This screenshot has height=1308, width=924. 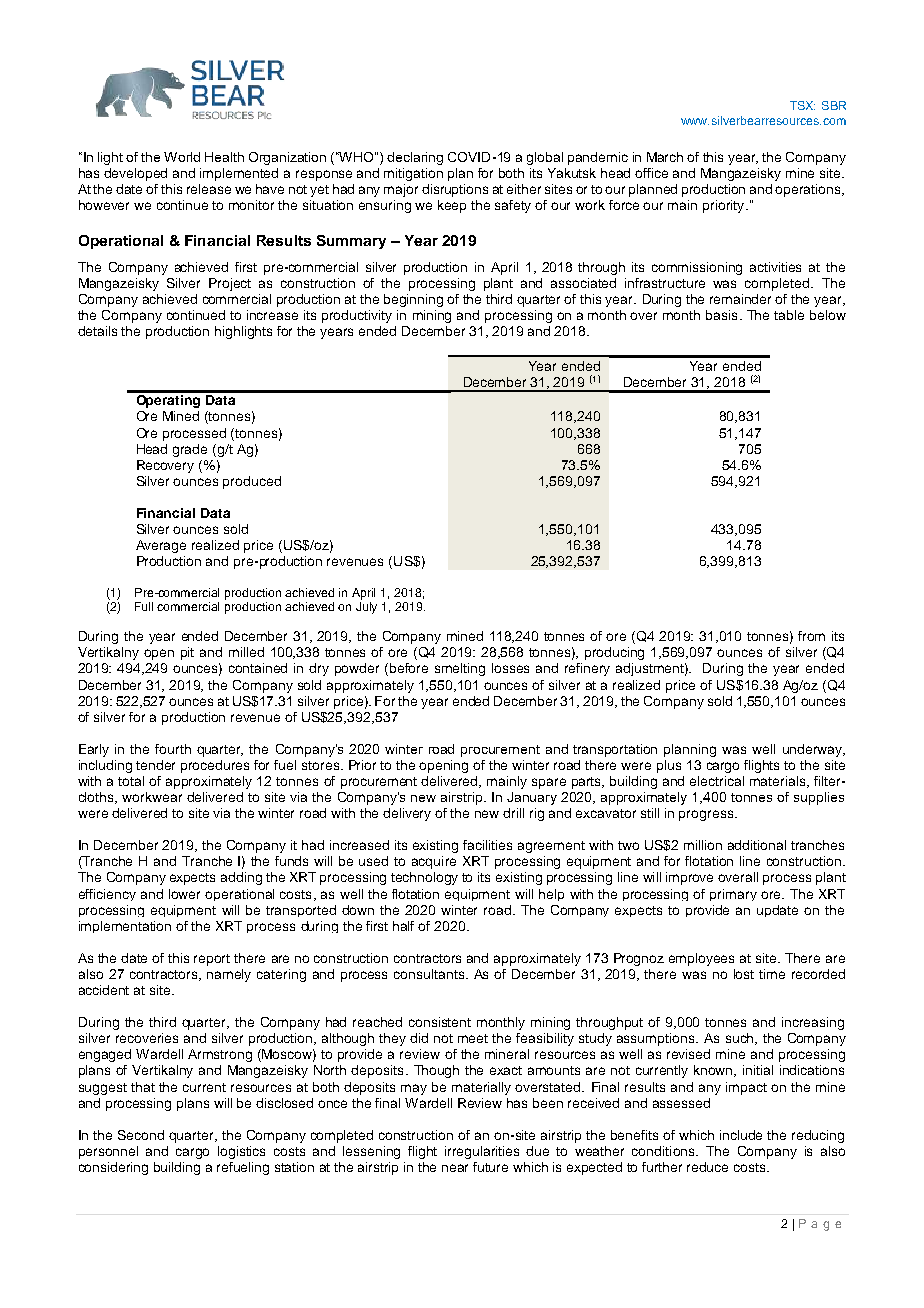 I want to click on pit, so click(x=187, y=653).
